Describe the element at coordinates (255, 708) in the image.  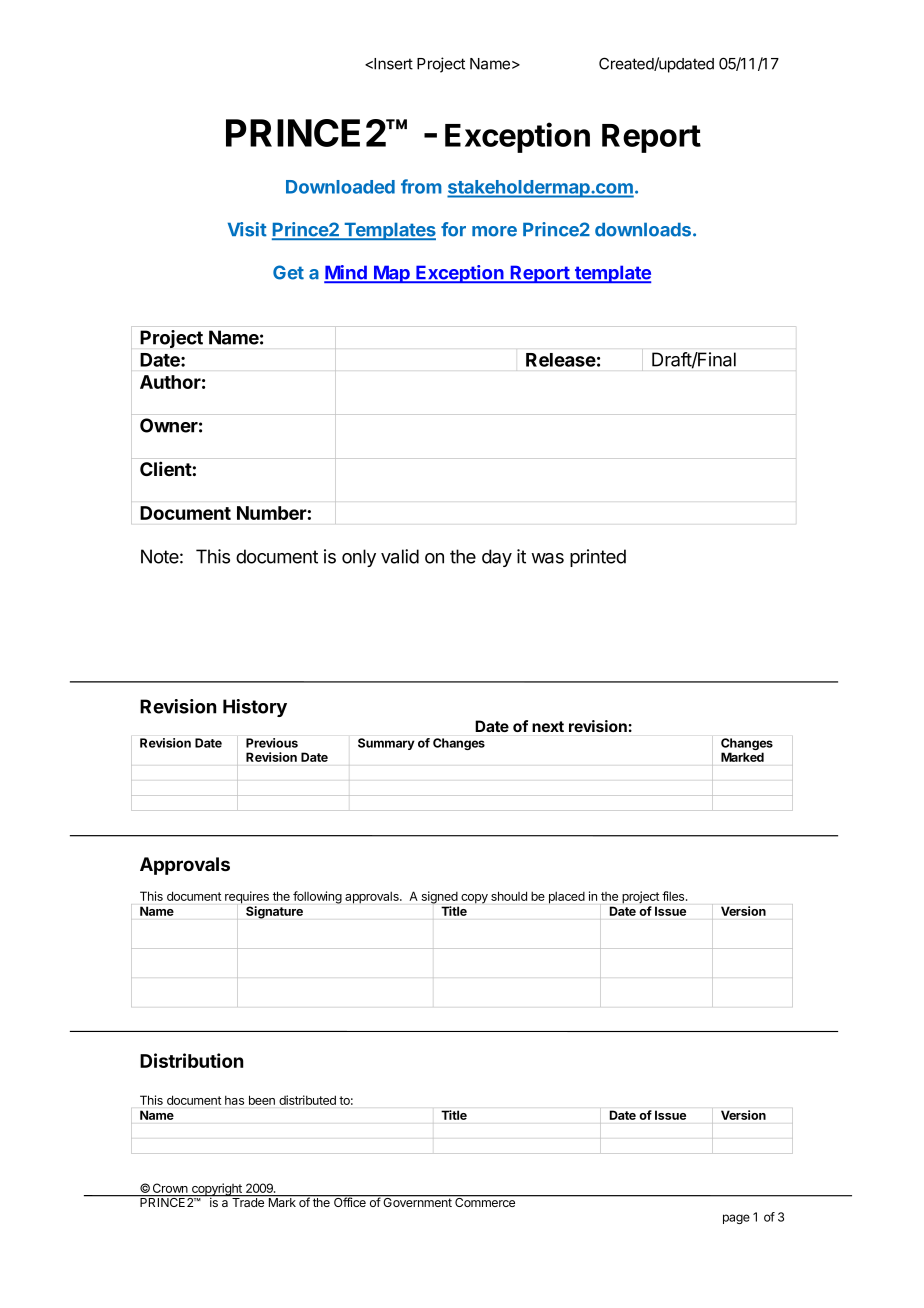
I see `History` at that location.
